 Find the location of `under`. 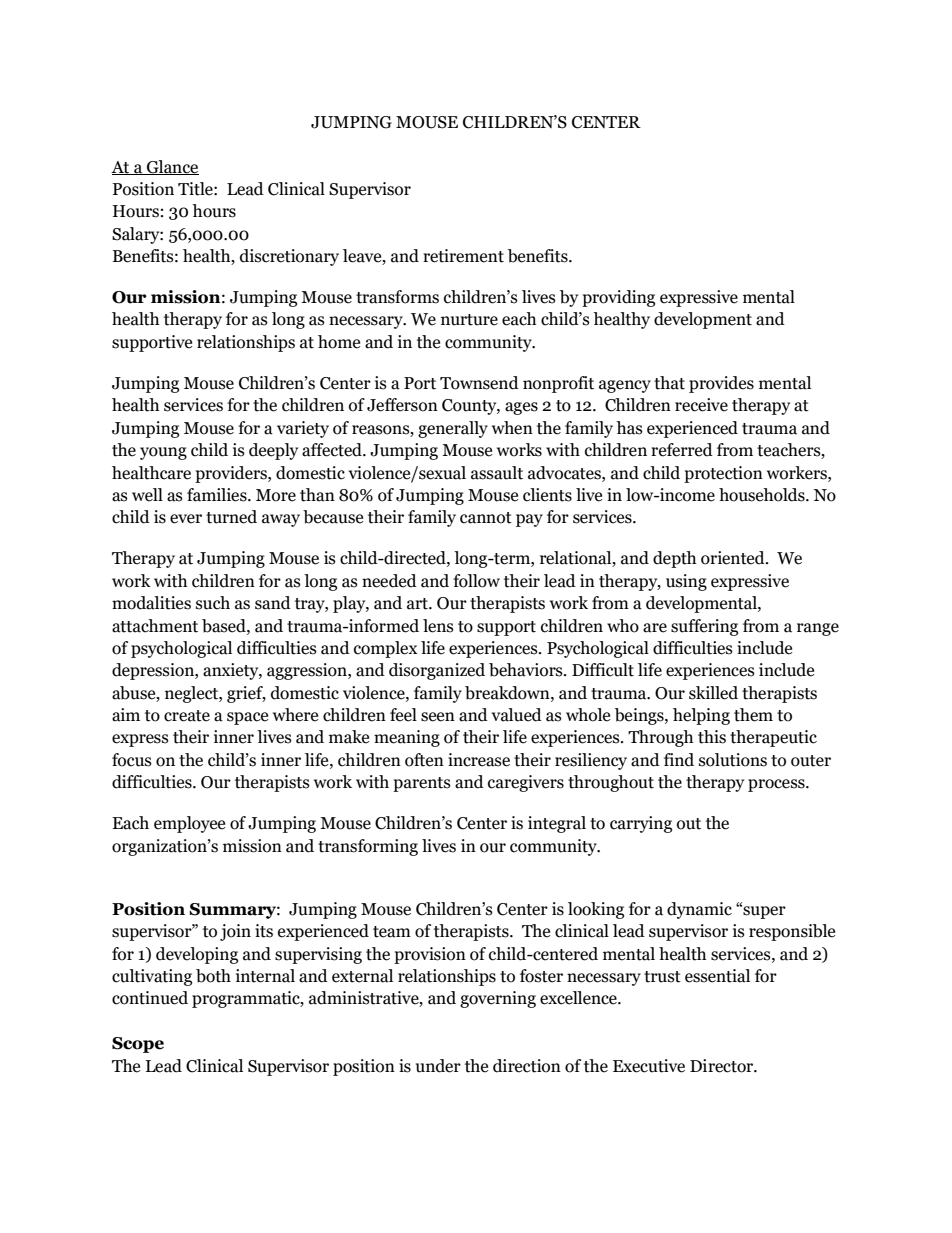

under is located at coordinates (438, 1066).
